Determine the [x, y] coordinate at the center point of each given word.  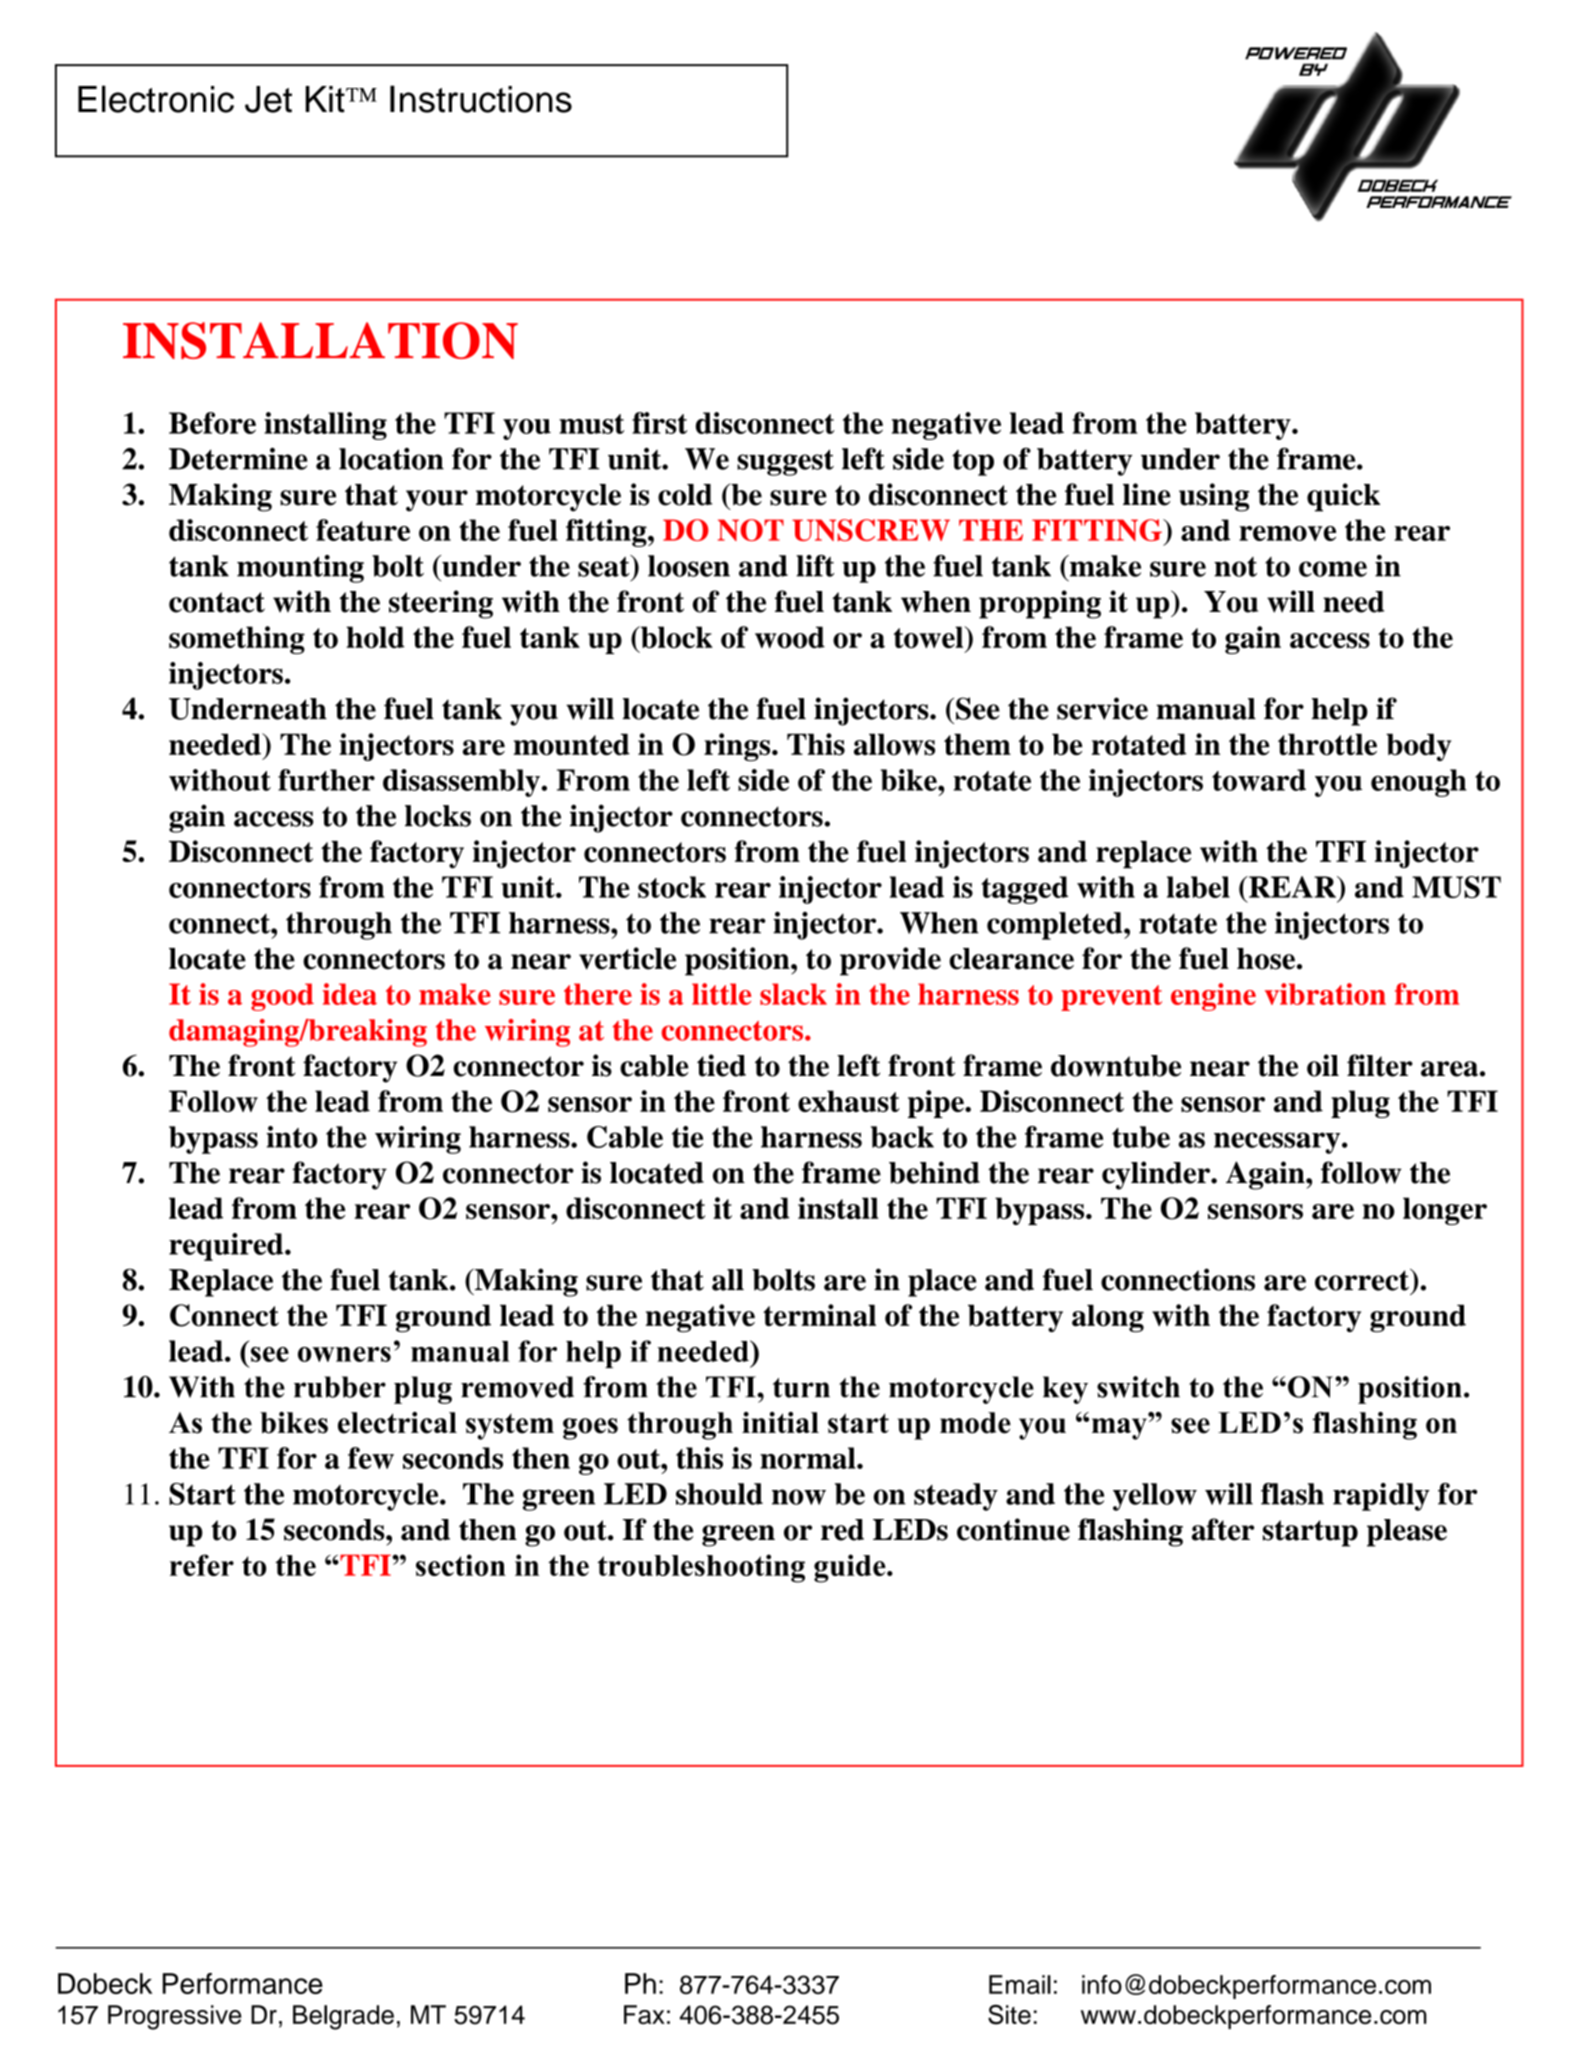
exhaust [849, 1101]
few [371, 1458]
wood [790, 637]
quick [1343, 497]
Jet [268, 99]
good [282, 997]
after [1223, 1529]
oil [1323, 1065]
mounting [300, 569]
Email [1020, 1984]
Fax [644, 2014]
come [1333, 569]
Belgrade [343, 2017]
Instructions [481, 99]
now [799, 1497]
